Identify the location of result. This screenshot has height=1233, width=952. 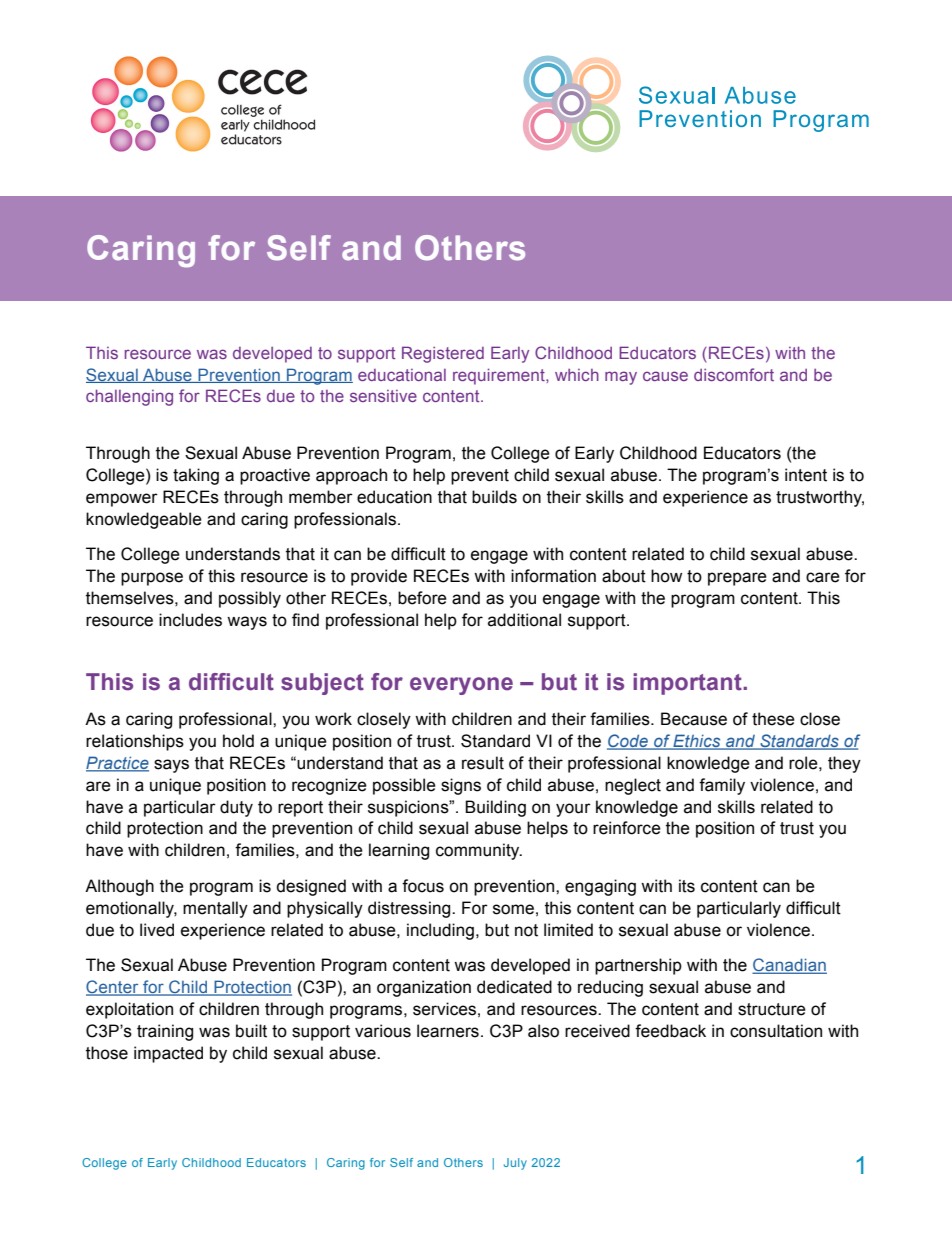
(483, 763).
